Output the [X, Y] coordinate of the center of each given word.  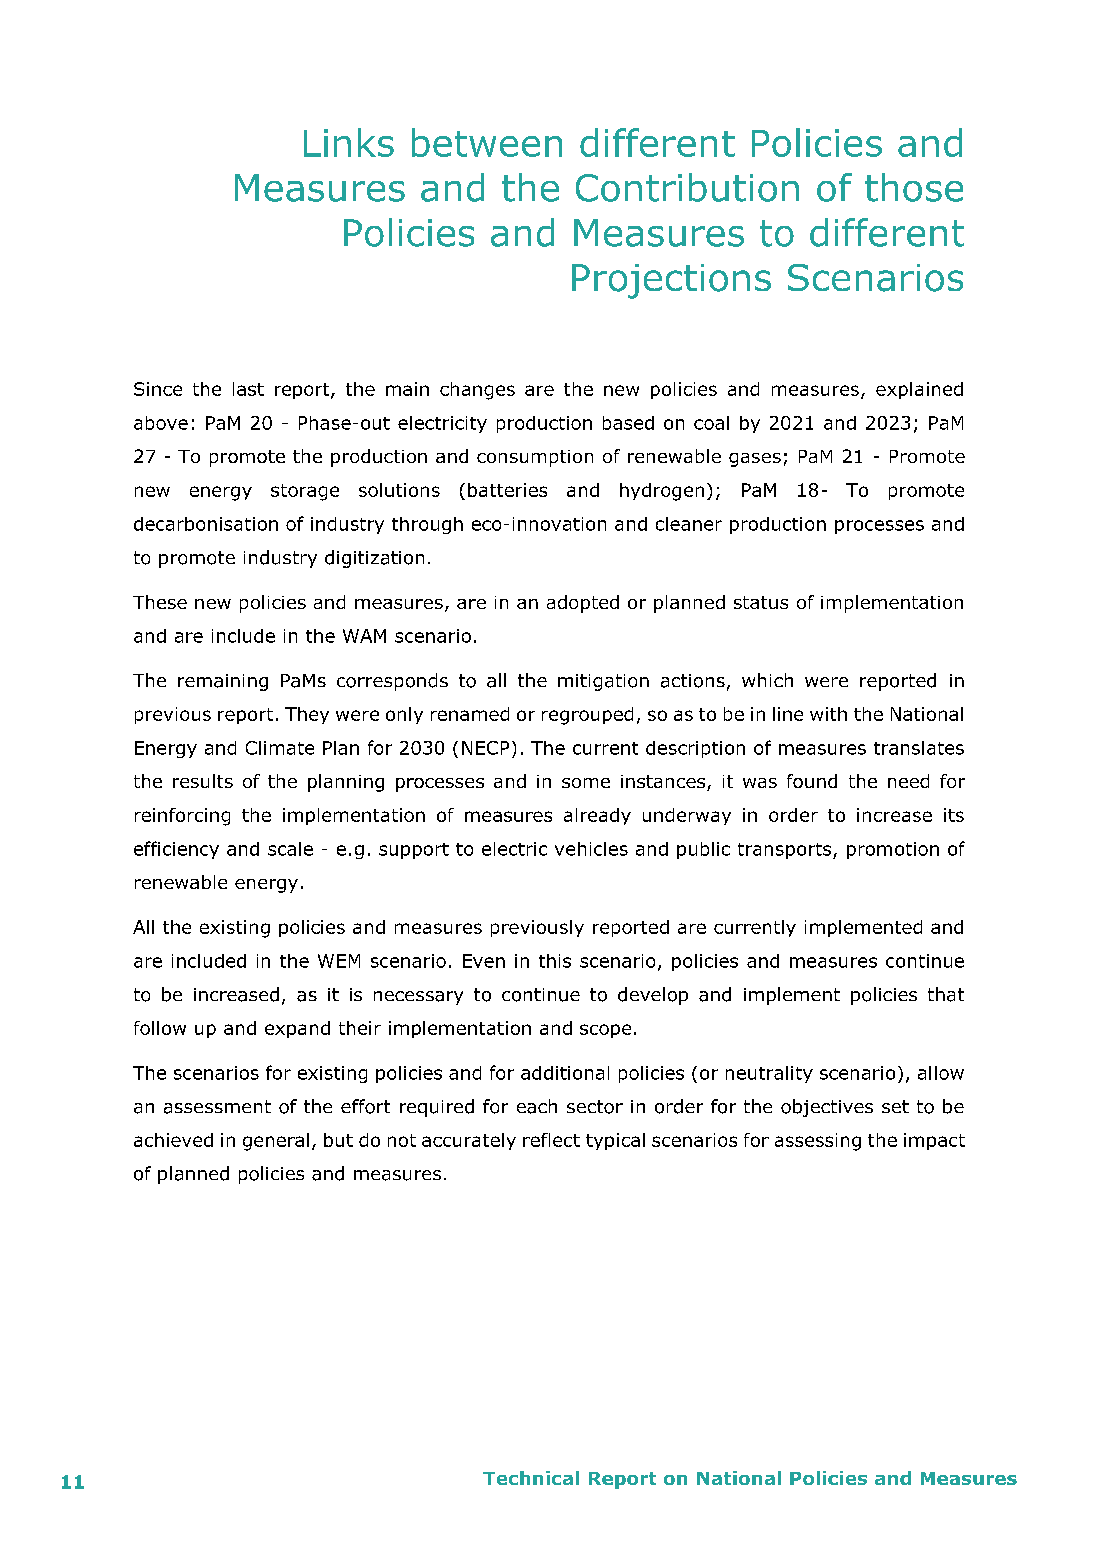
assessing [818, 1142]
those [914, 187]
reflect [551, 1140]
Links [349, 142]
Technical [531, 1478]
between [487, 142]
